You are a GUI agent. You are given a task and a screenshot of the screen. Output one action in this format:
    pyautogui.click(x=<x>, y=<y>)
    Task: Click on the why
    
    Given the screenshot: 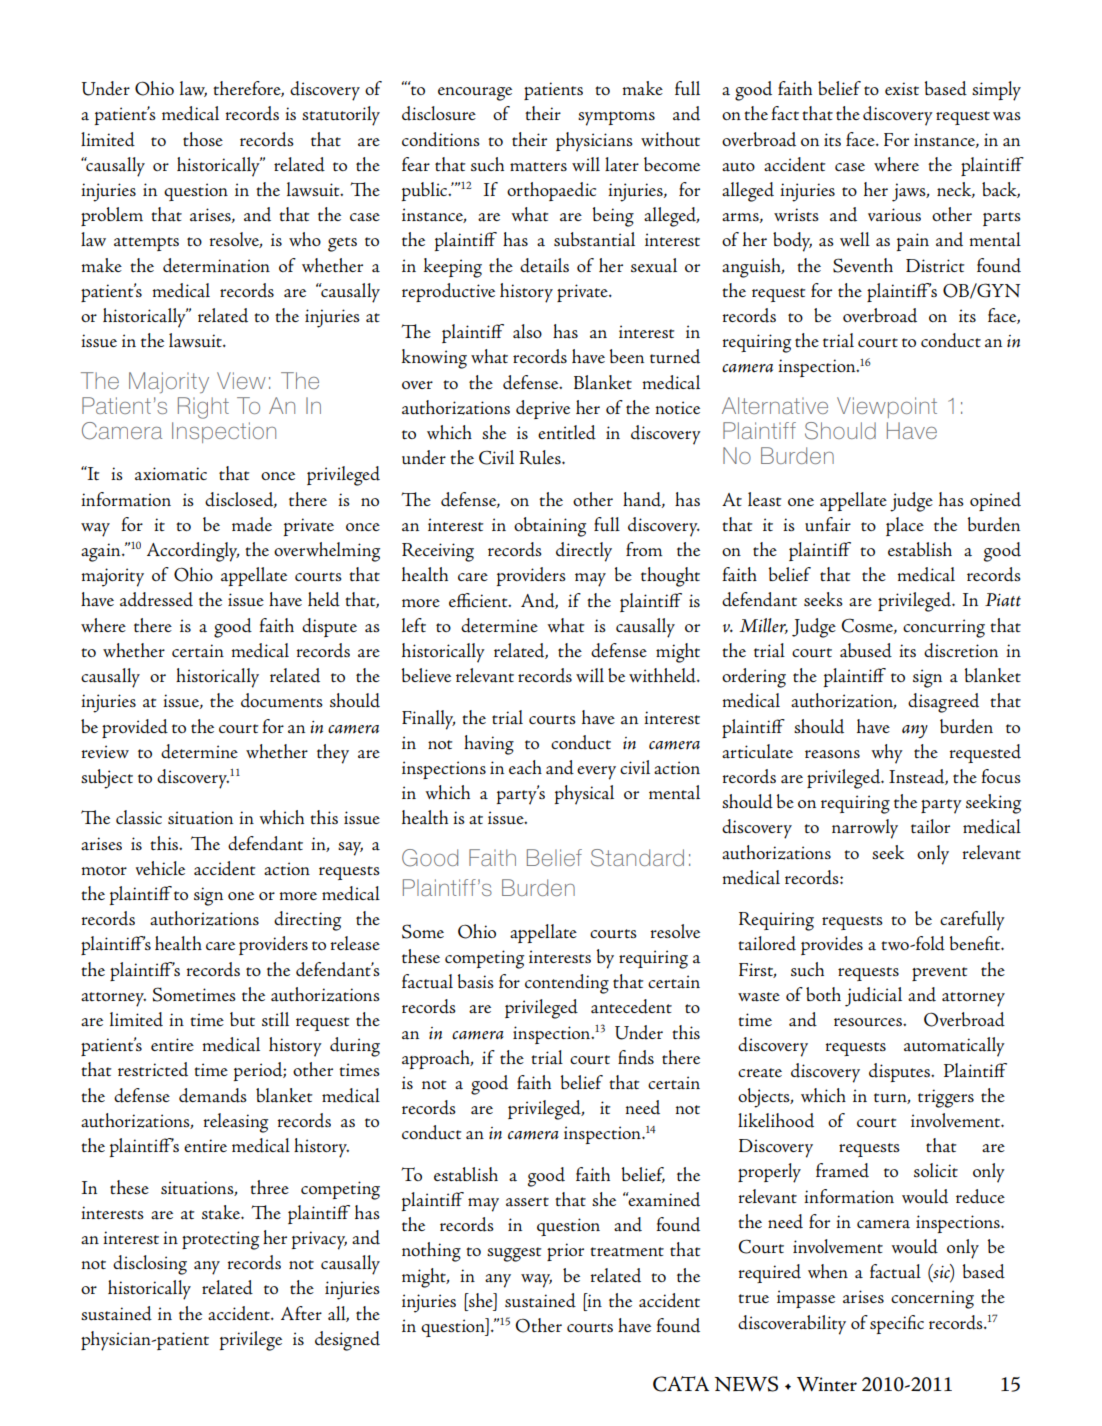 What is the action you would take?
    pyautogui.click(x=887, y=754)
